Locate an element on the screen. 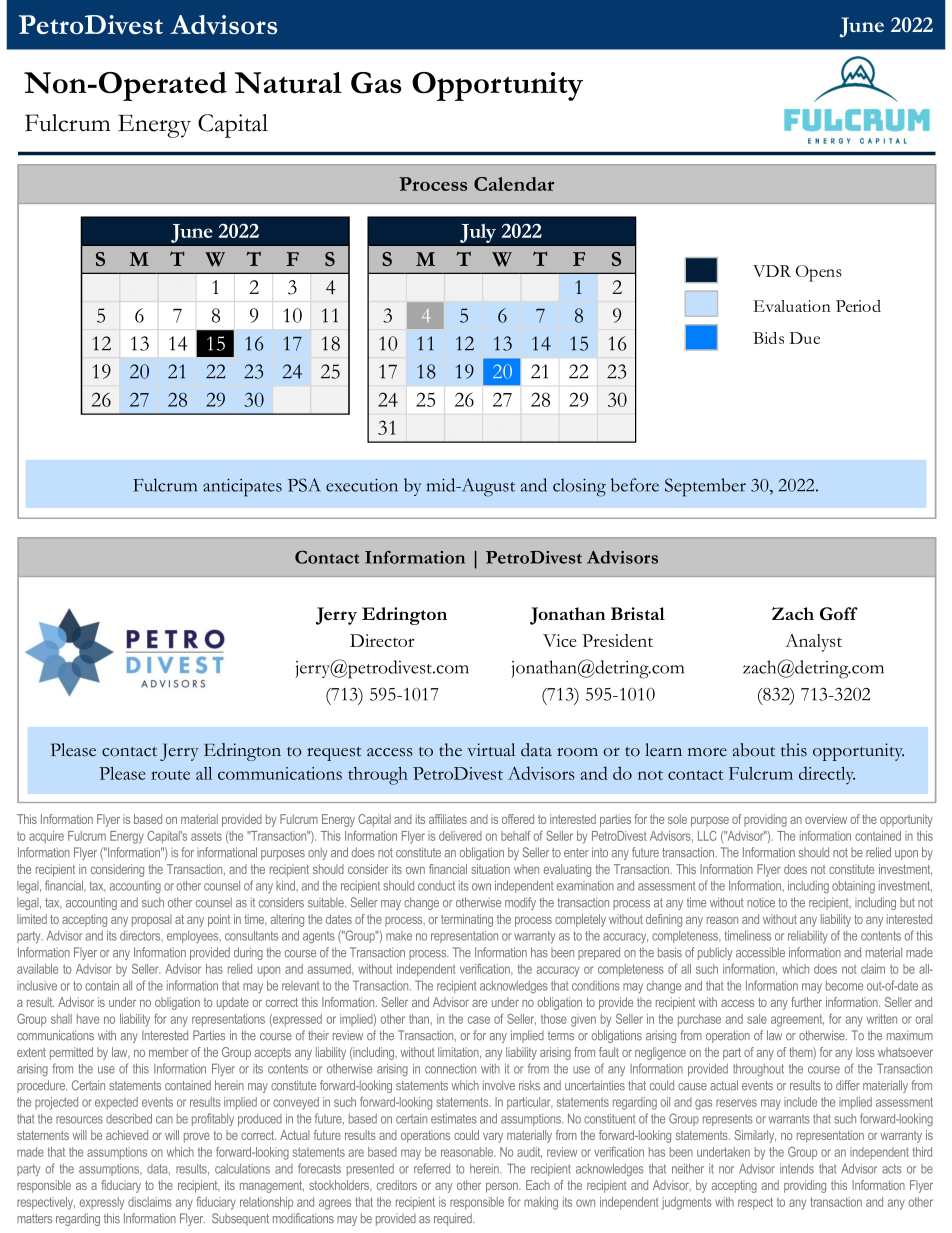 This screenshot has width=952, height=1233. July is located at coordinates (478, 233).
